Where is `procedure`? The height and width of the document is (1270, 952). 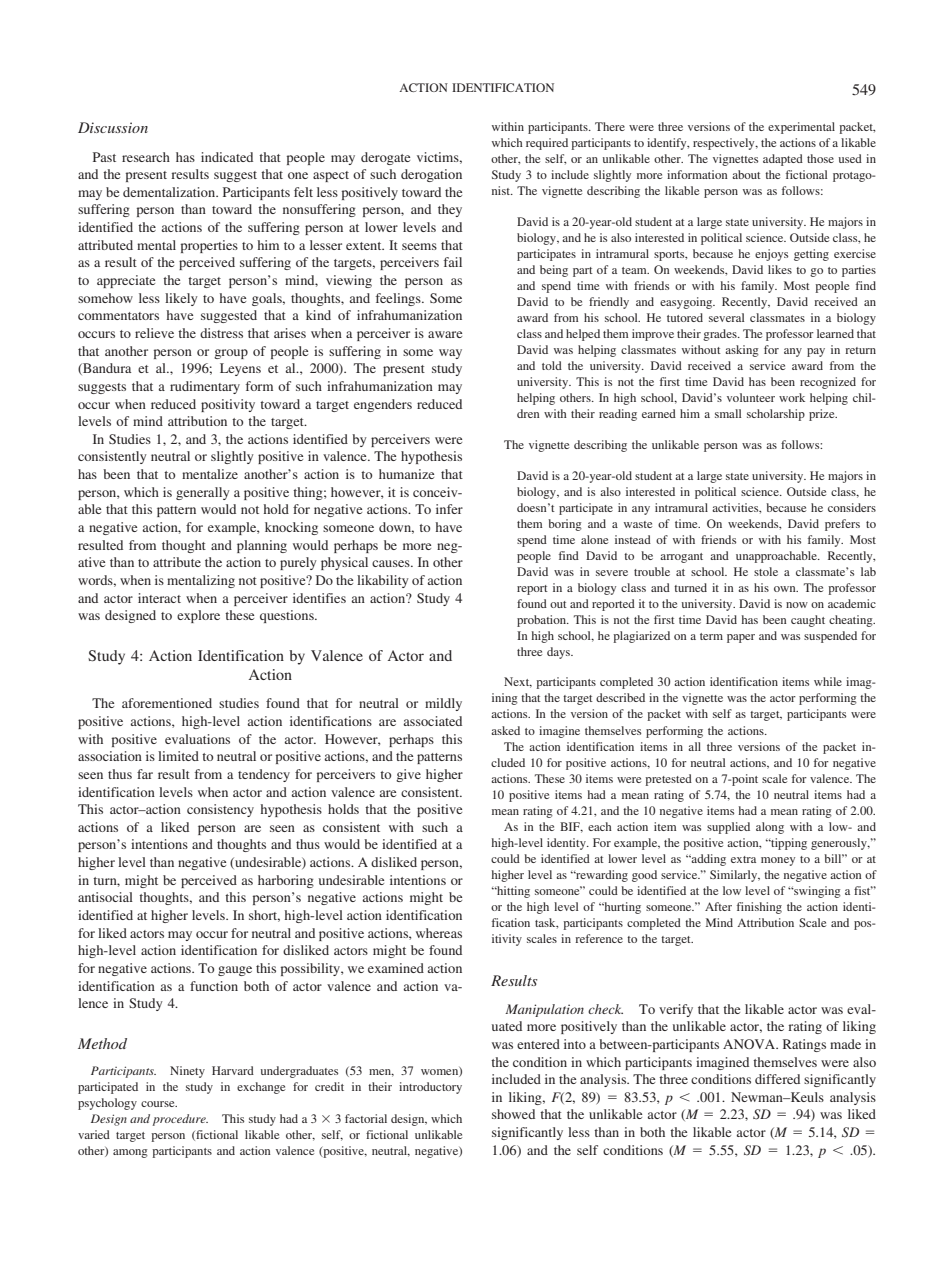 procedure is located at coordinates (180, 1120).
